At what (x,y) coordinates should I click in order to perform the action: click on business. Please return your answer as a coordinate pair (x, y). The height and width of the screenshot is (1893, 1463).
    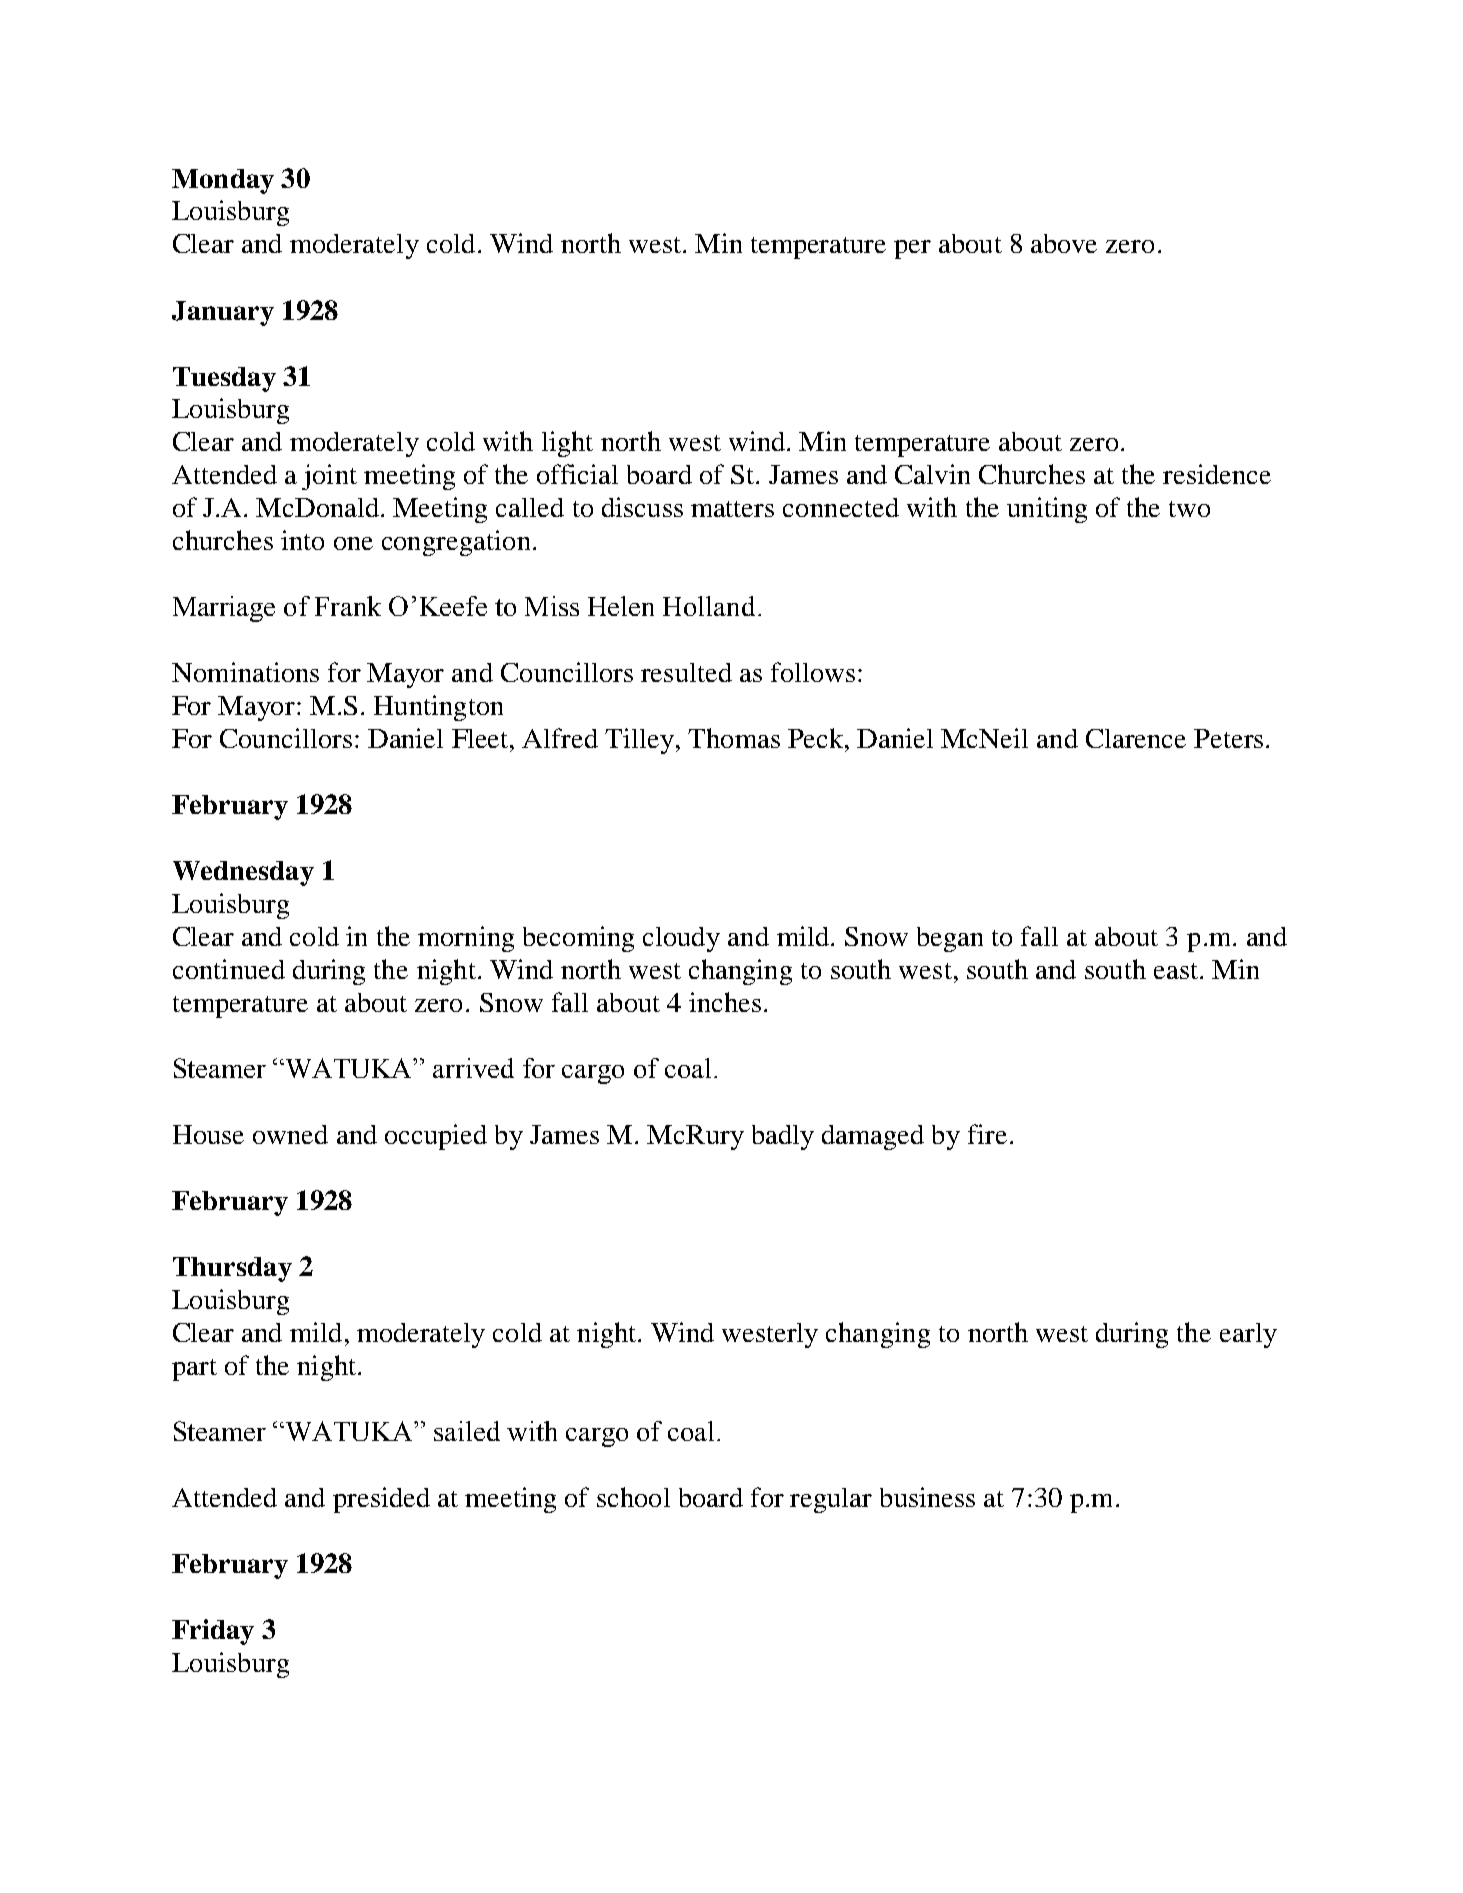
    Looking at the image, I should click on (927, 1497).
